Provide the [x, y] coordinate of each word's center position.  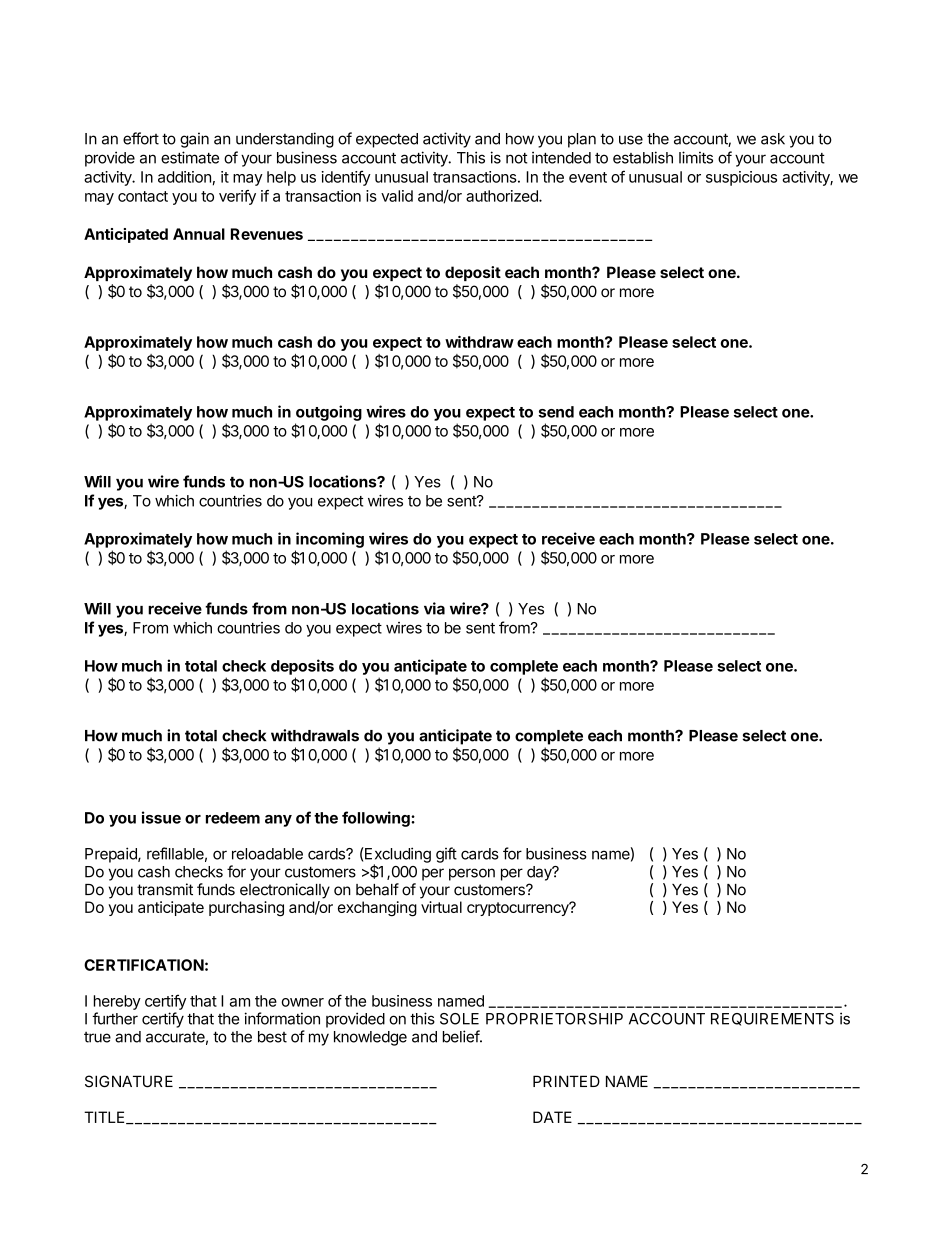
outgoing [329, 413]
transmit [165, 889]
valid [397, 196]
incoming [330, 540]
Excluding [397, 856]
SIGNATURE [129, 1081]
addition [184, 177]
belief [462, 1036]
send [556, 412]
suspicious [741, 178]
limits [696, 157]
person [472, 874]
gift [446, 855]
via [434, 608]
